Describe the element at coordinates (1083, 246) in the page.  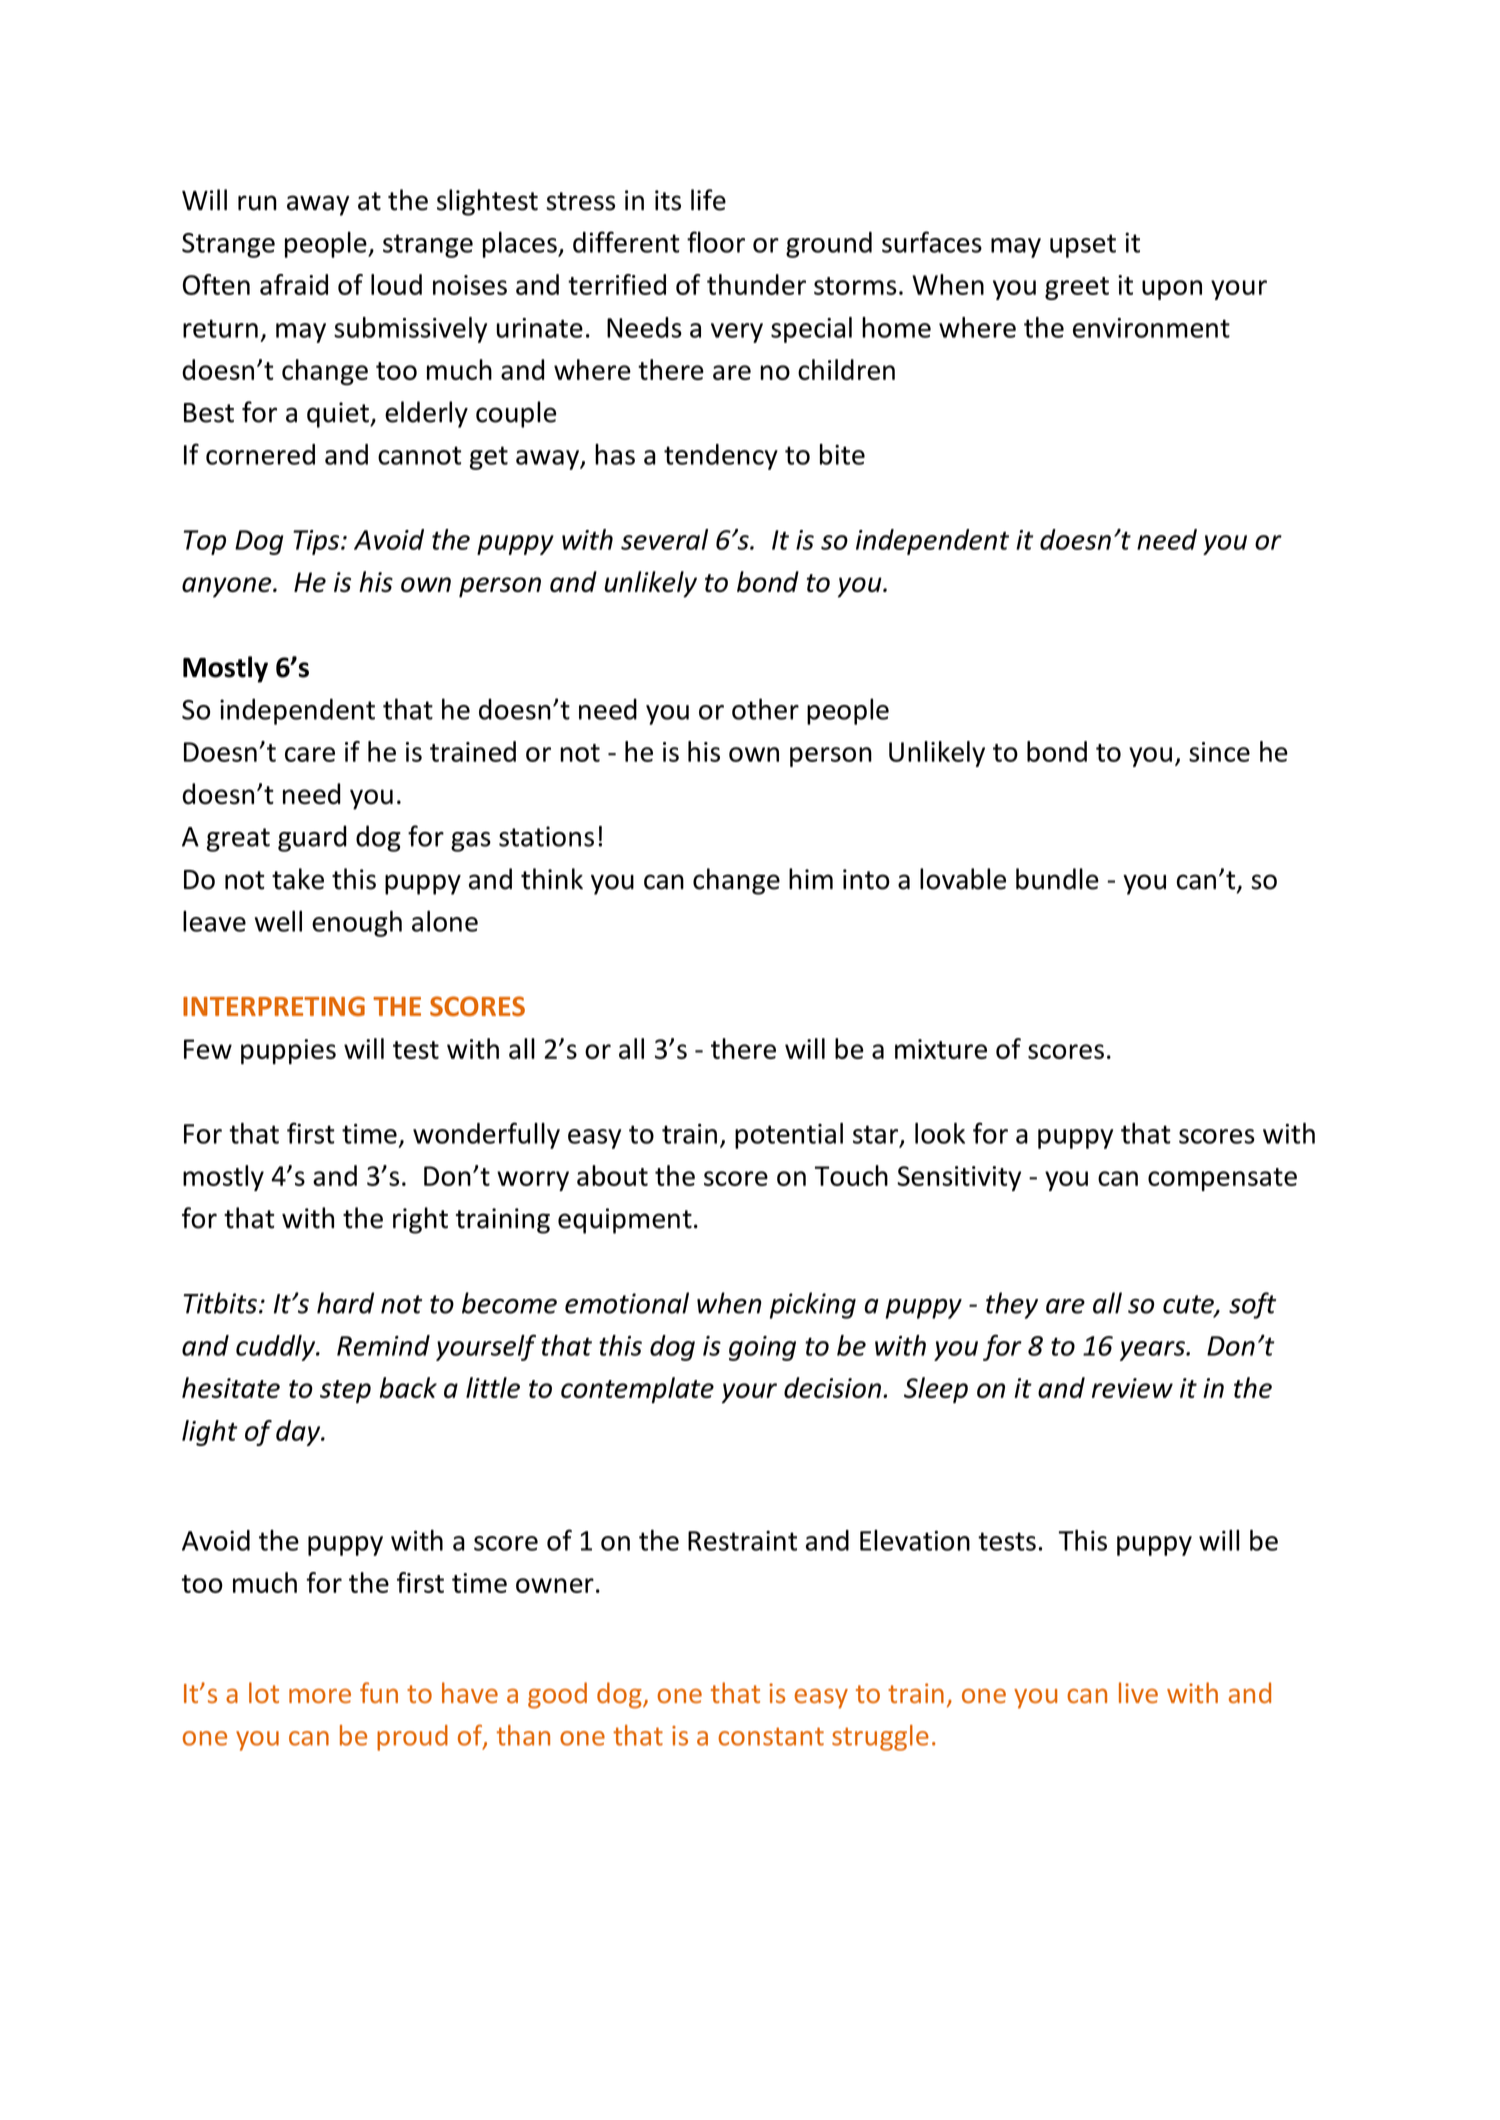
I see `upset` at that location.
